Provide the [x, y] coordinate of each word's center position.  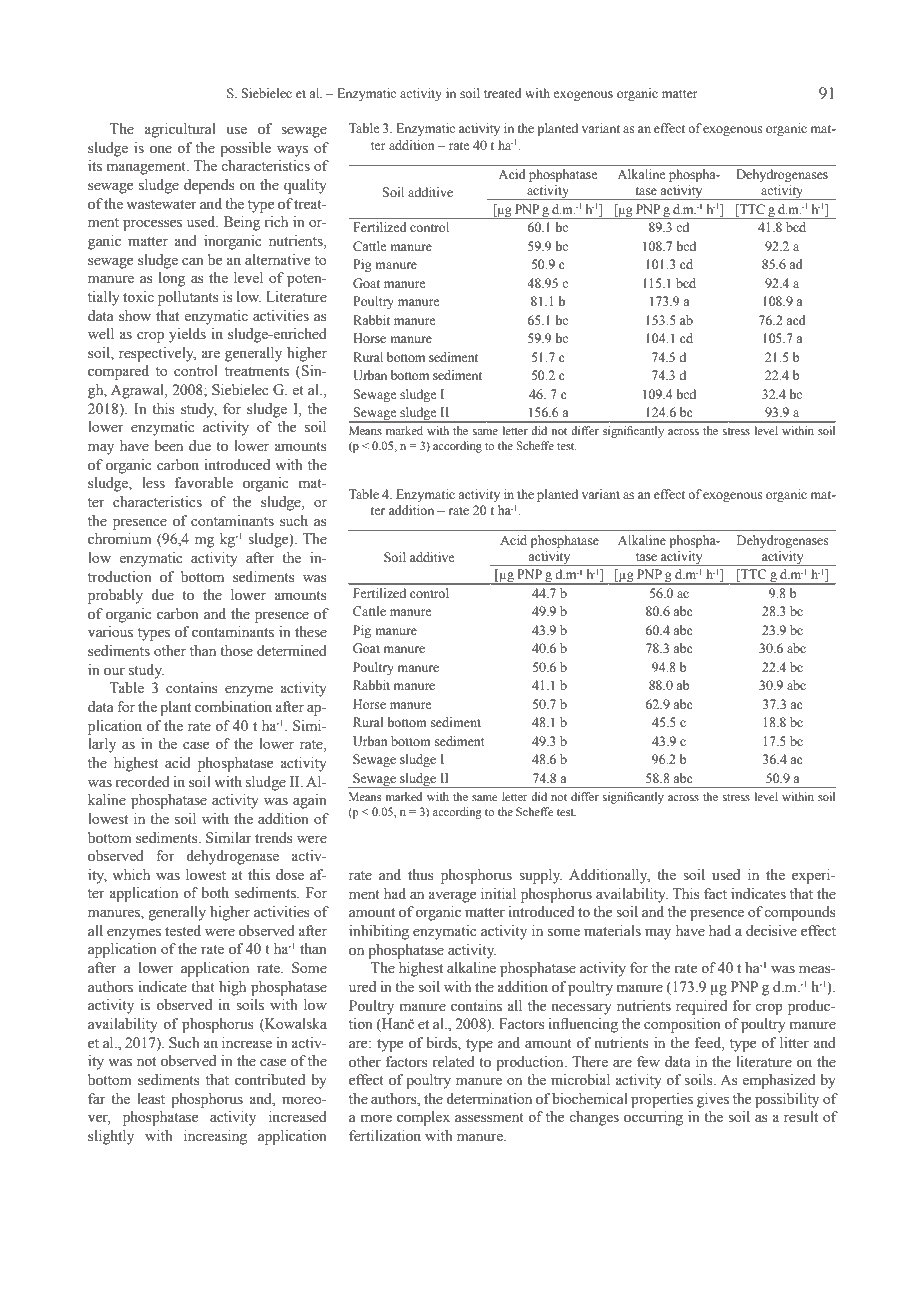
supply [540, 876]
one [161, 149]
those [236, 651]
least [151, 1099]
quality [305, 186]
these [311, 632]
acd [796, 320]
